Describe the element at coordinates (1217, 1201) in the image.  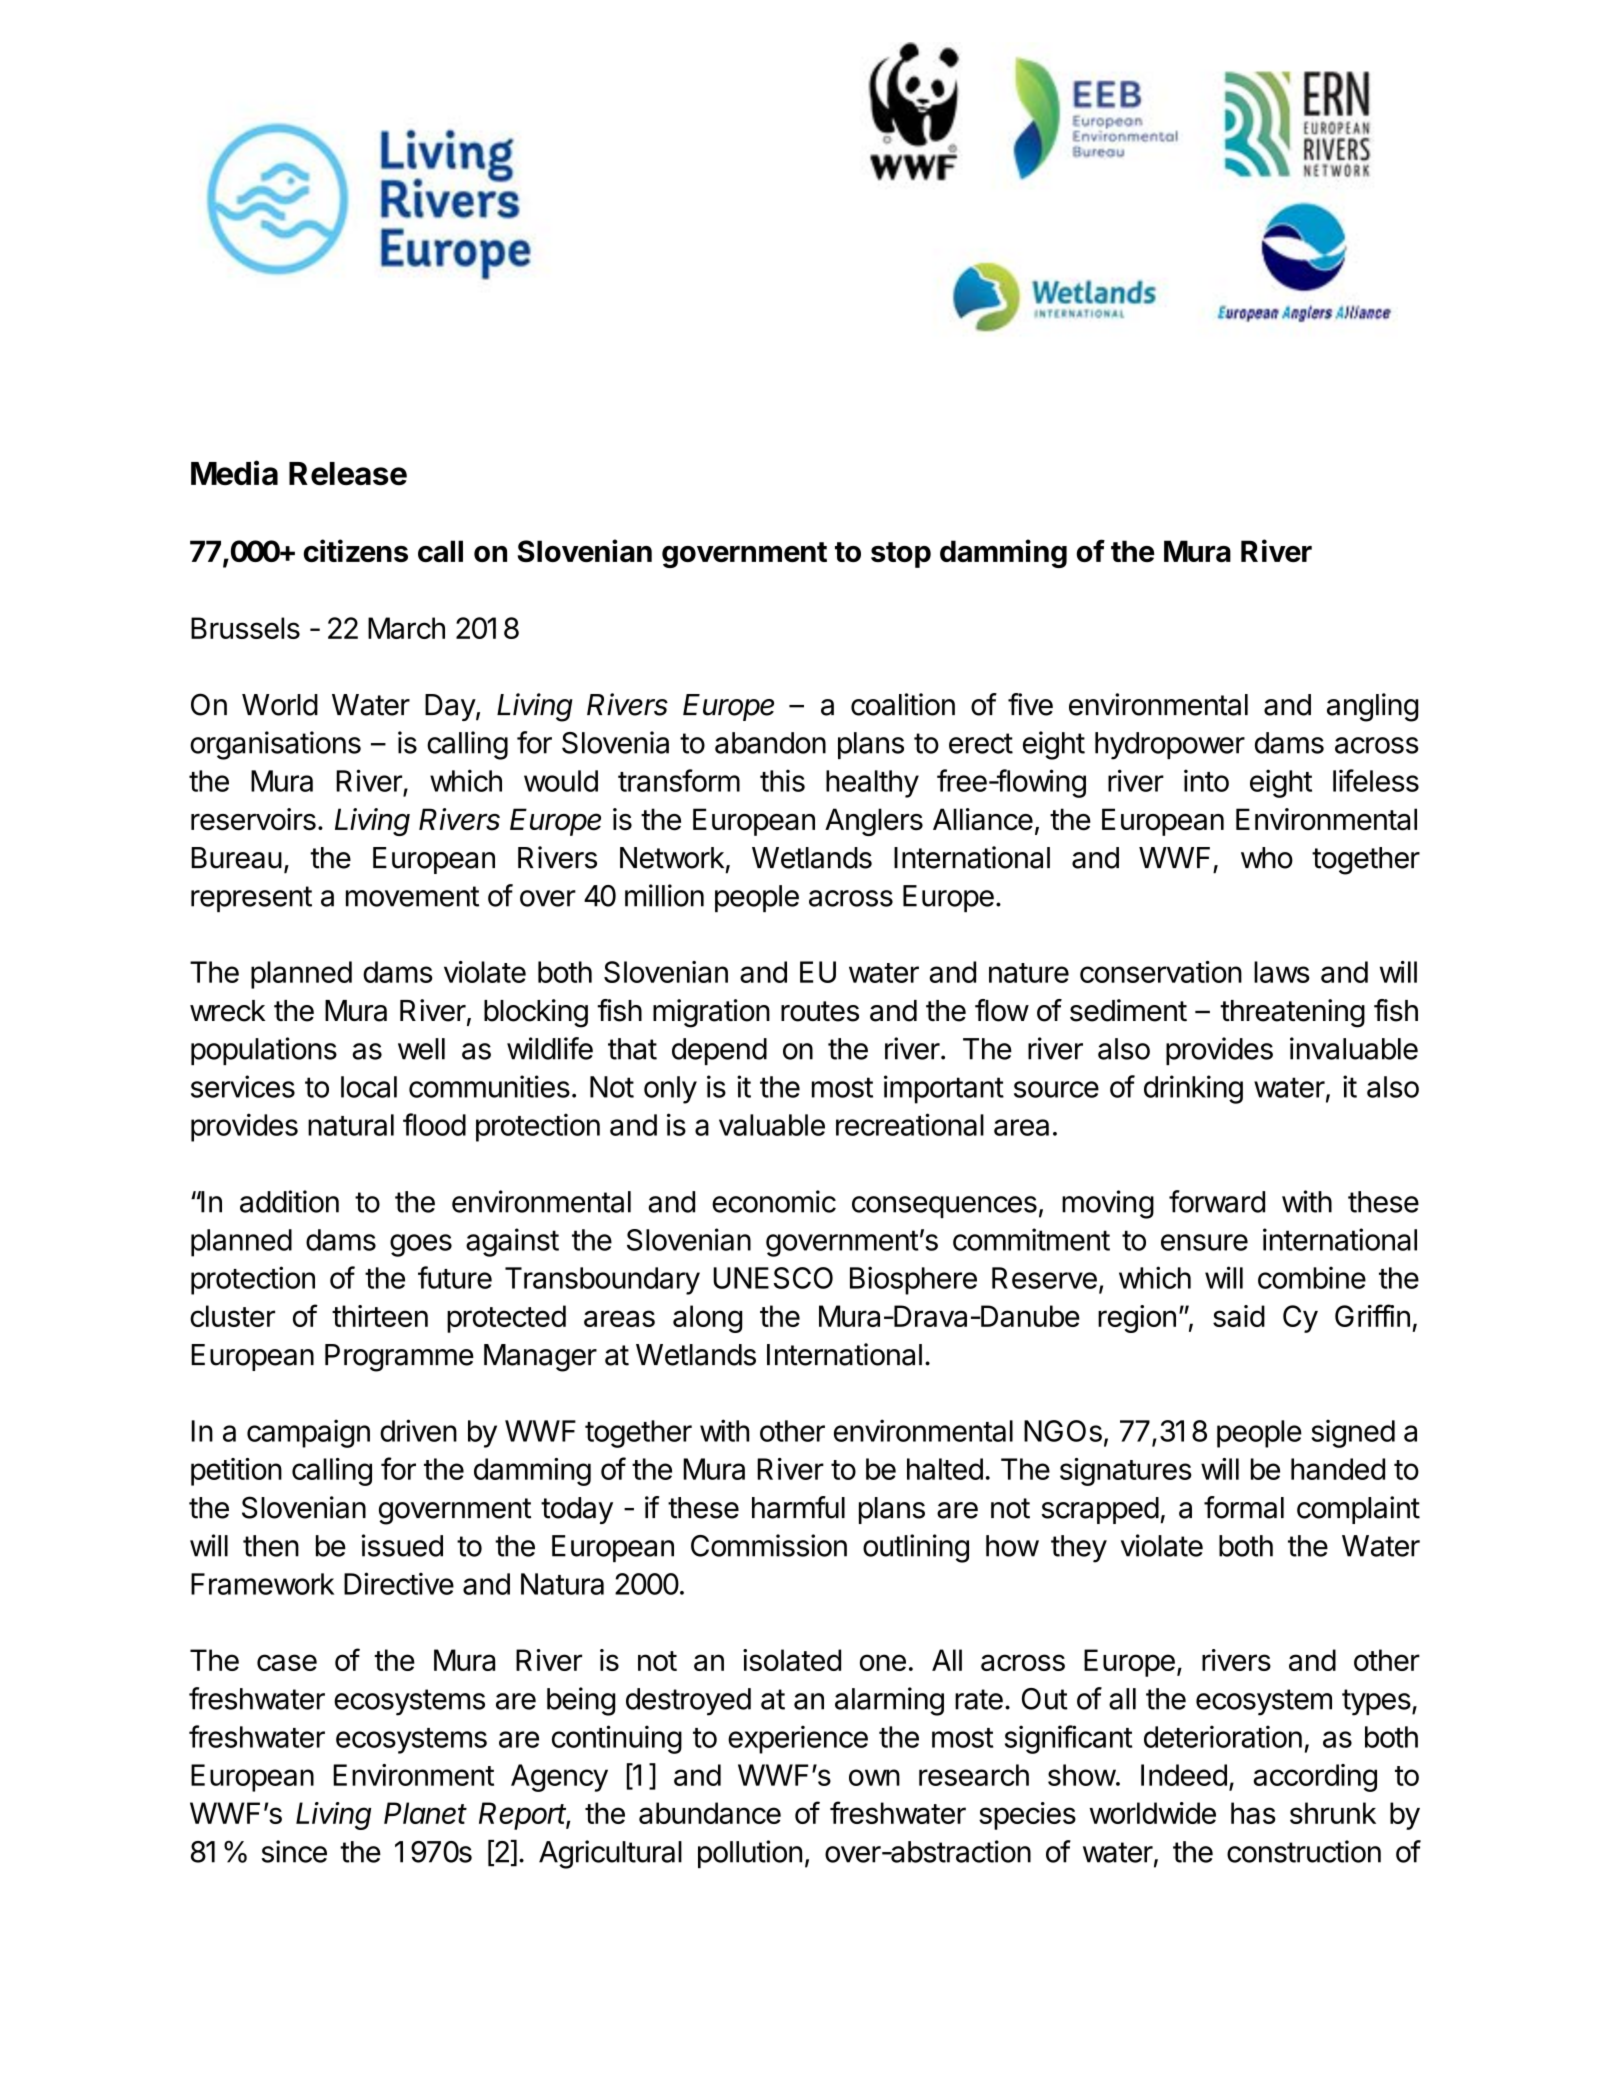
I see `forward` at that location.
